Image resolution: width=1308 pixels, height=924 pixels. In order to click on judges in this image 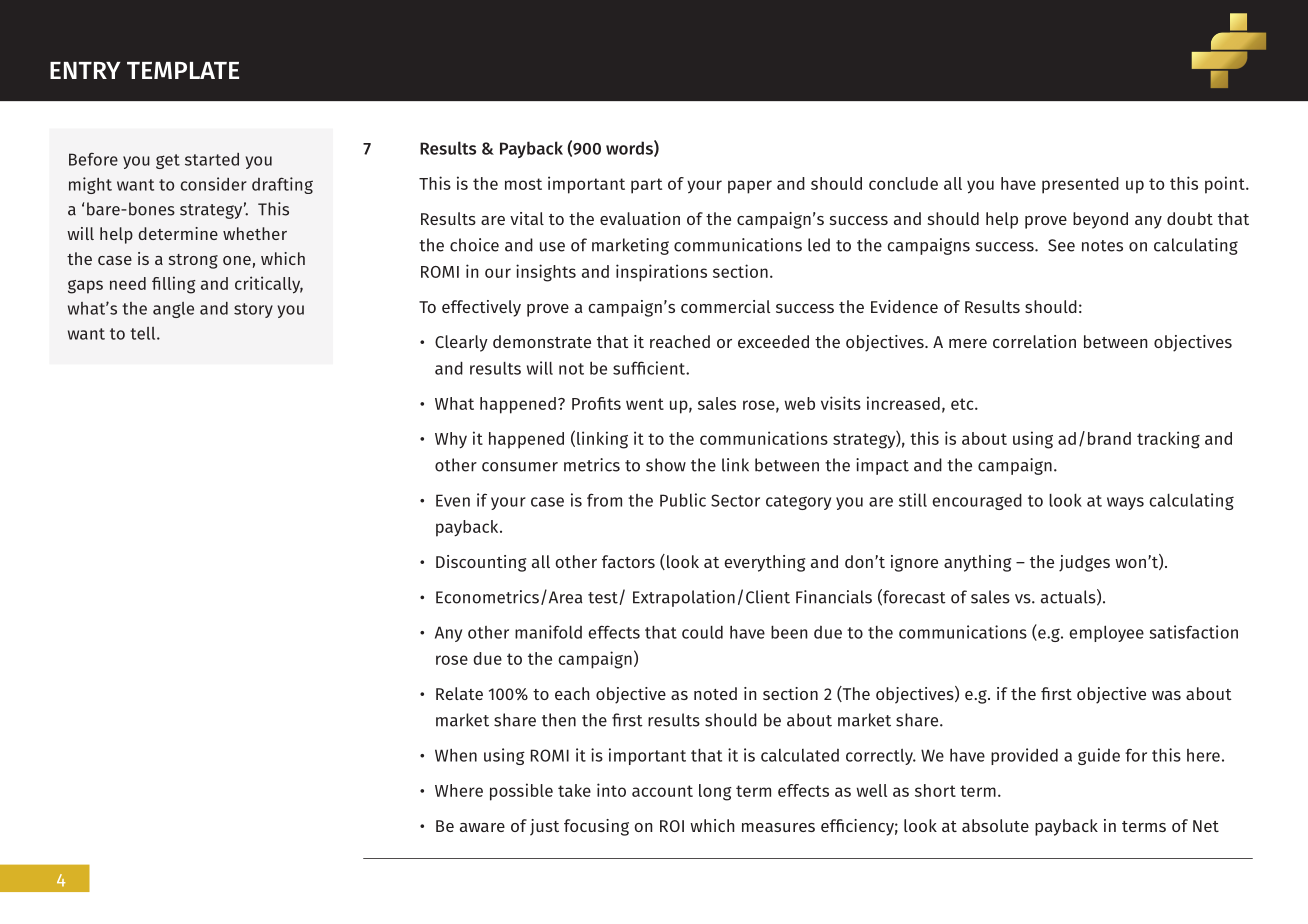, I will do `click(1084, 563)`.
